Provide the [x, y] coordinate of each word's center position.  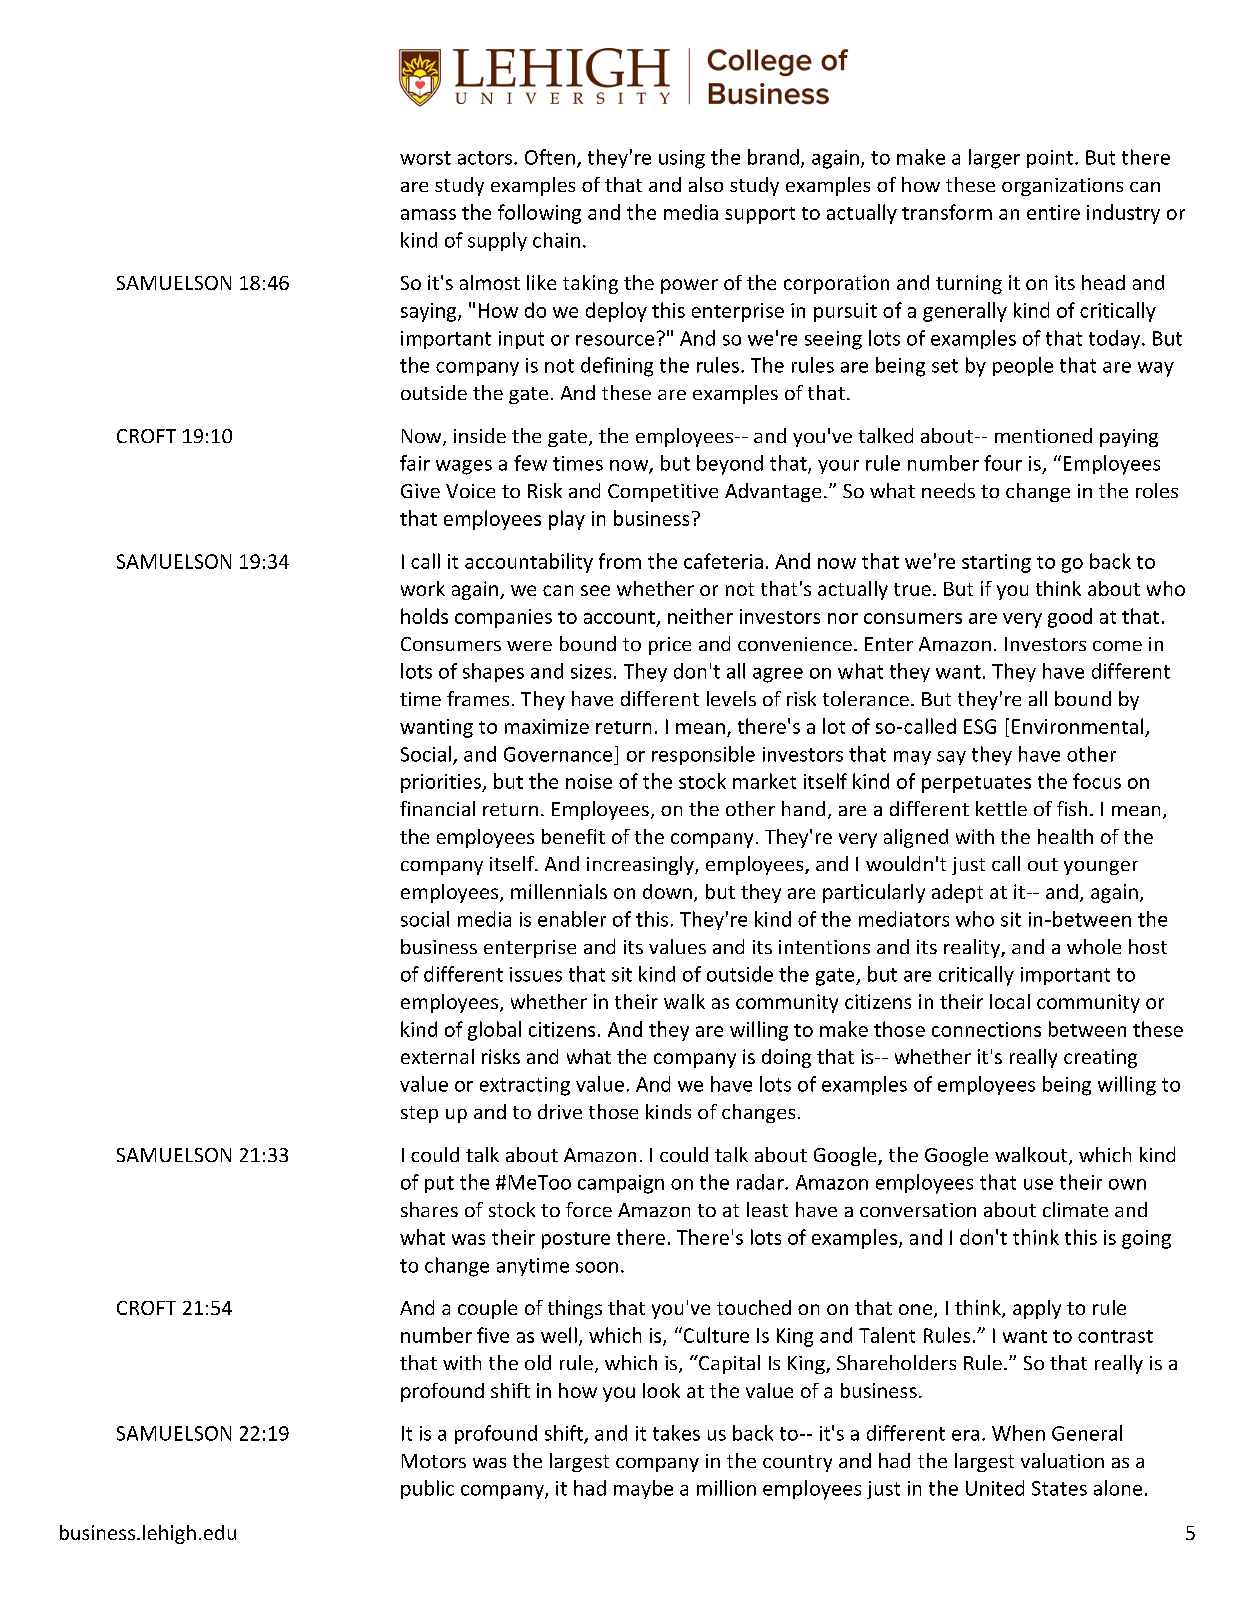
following [539, 214]
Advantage [773, 492]
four [1003, 463]
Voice [470, 491]
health [1065, 836]
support [760, 215]
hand [803, 808]
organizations [1062, 187]
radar [761, 1182]
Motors [434, 1461]
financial [437, 808]
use [1038, 1184]
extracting [525, 1086]
